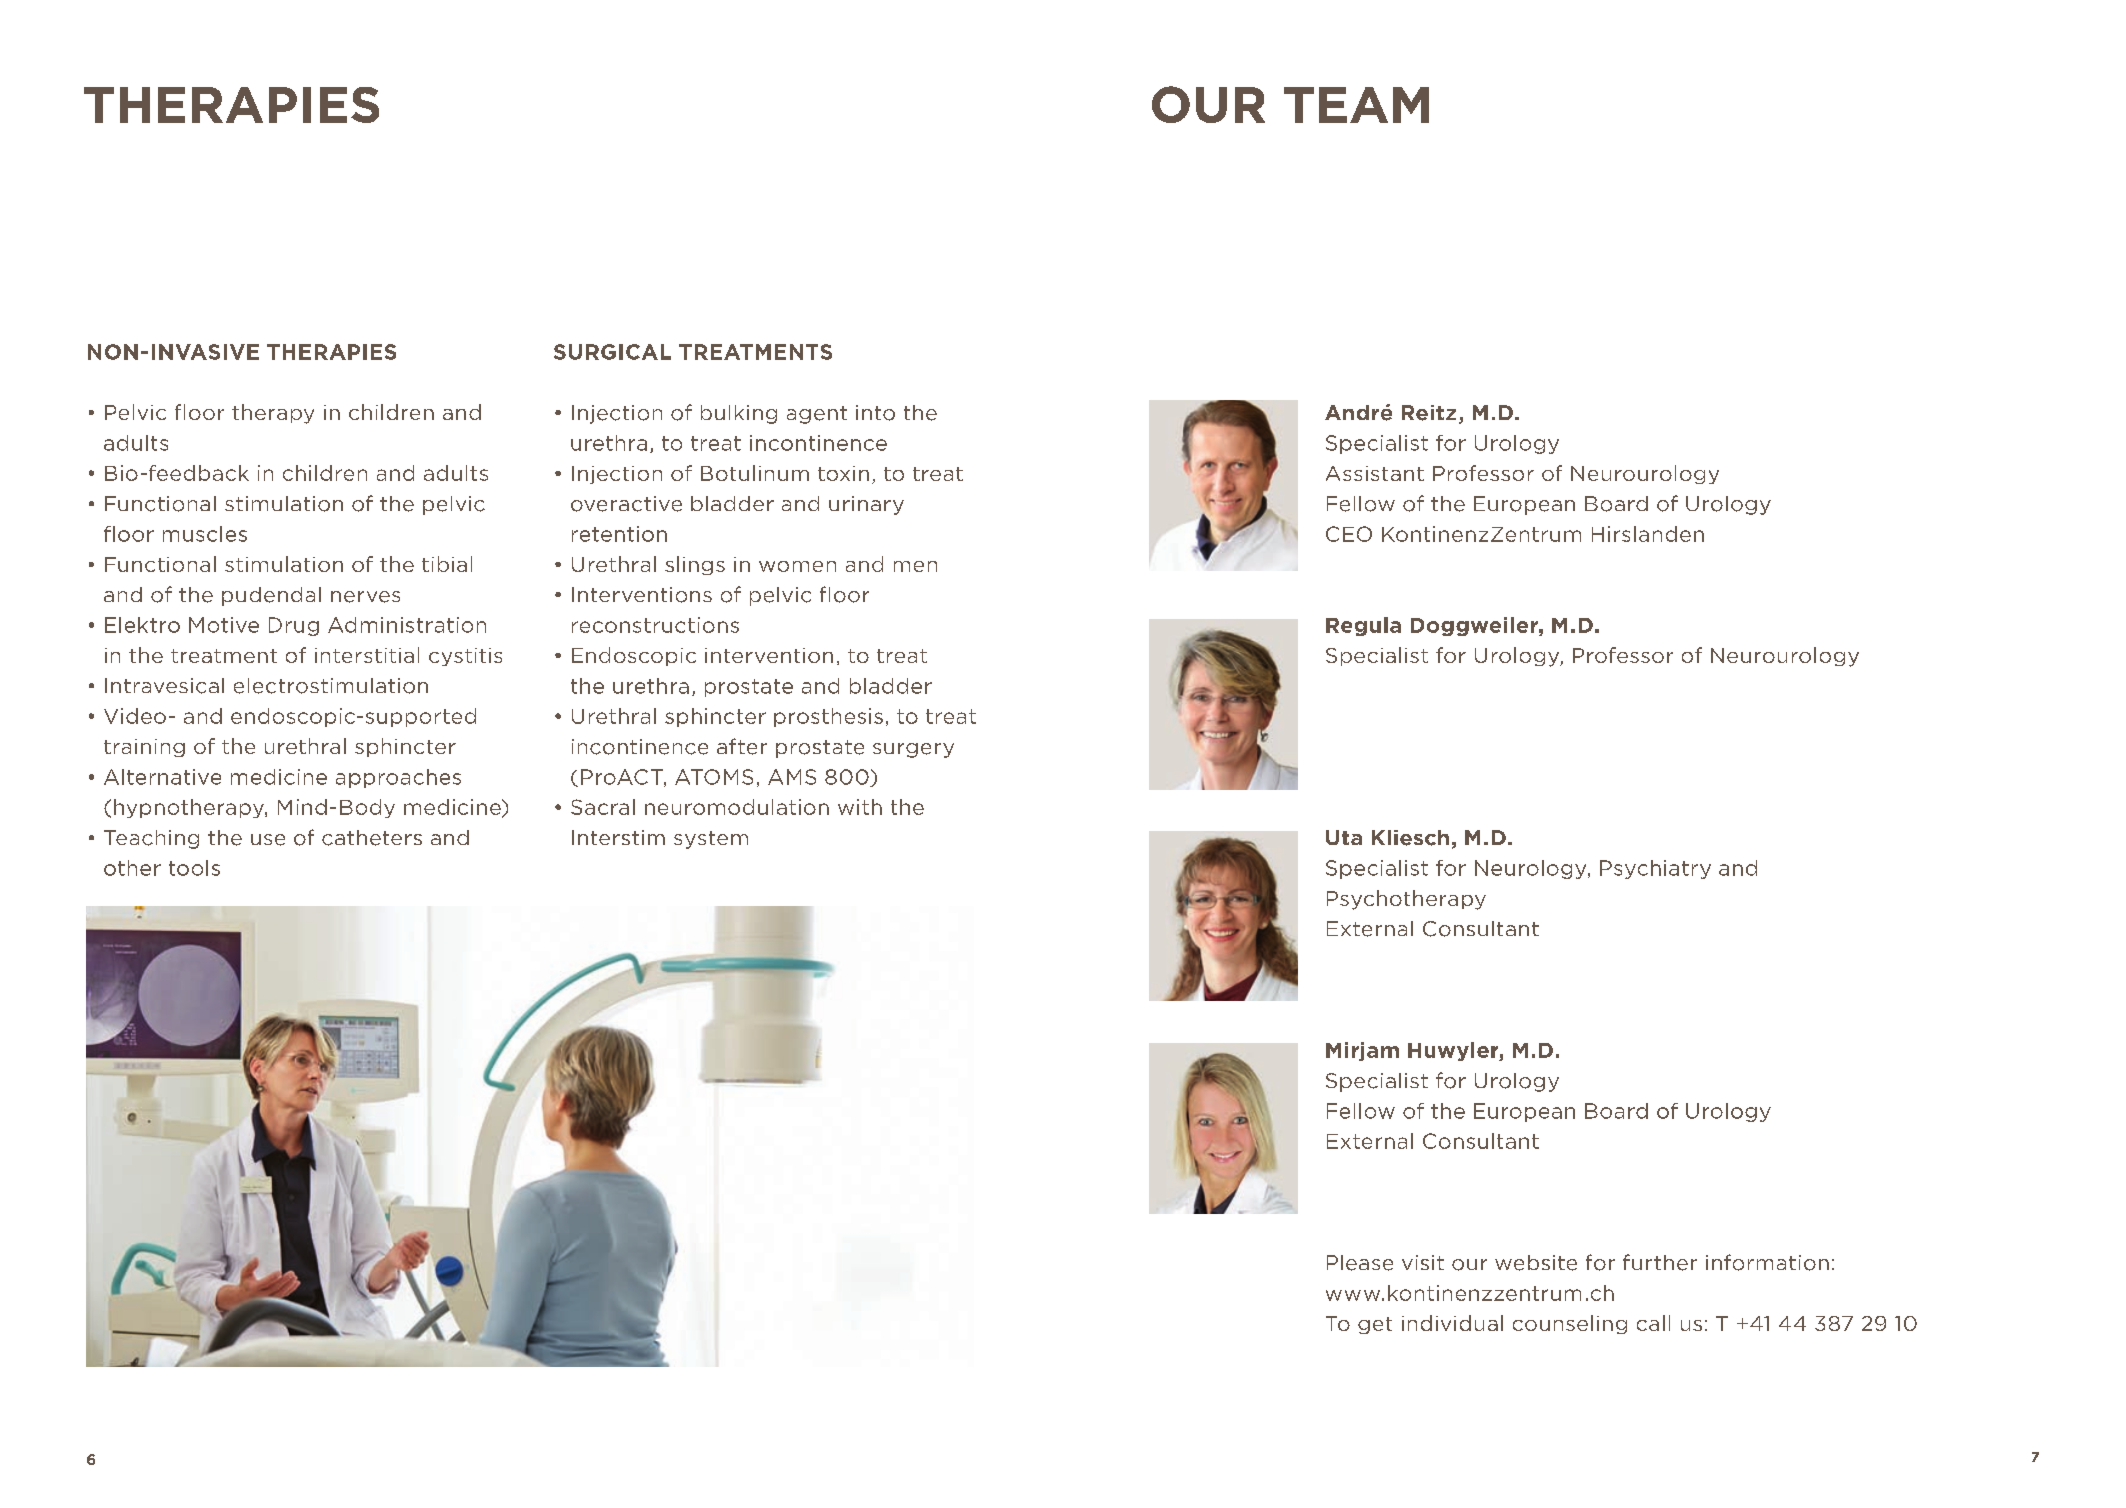 The height and width of the image is (1508, 2126). What do you see at coordinates (797, 566) in the image?
I see `women` at bounding box center [797, 566].
